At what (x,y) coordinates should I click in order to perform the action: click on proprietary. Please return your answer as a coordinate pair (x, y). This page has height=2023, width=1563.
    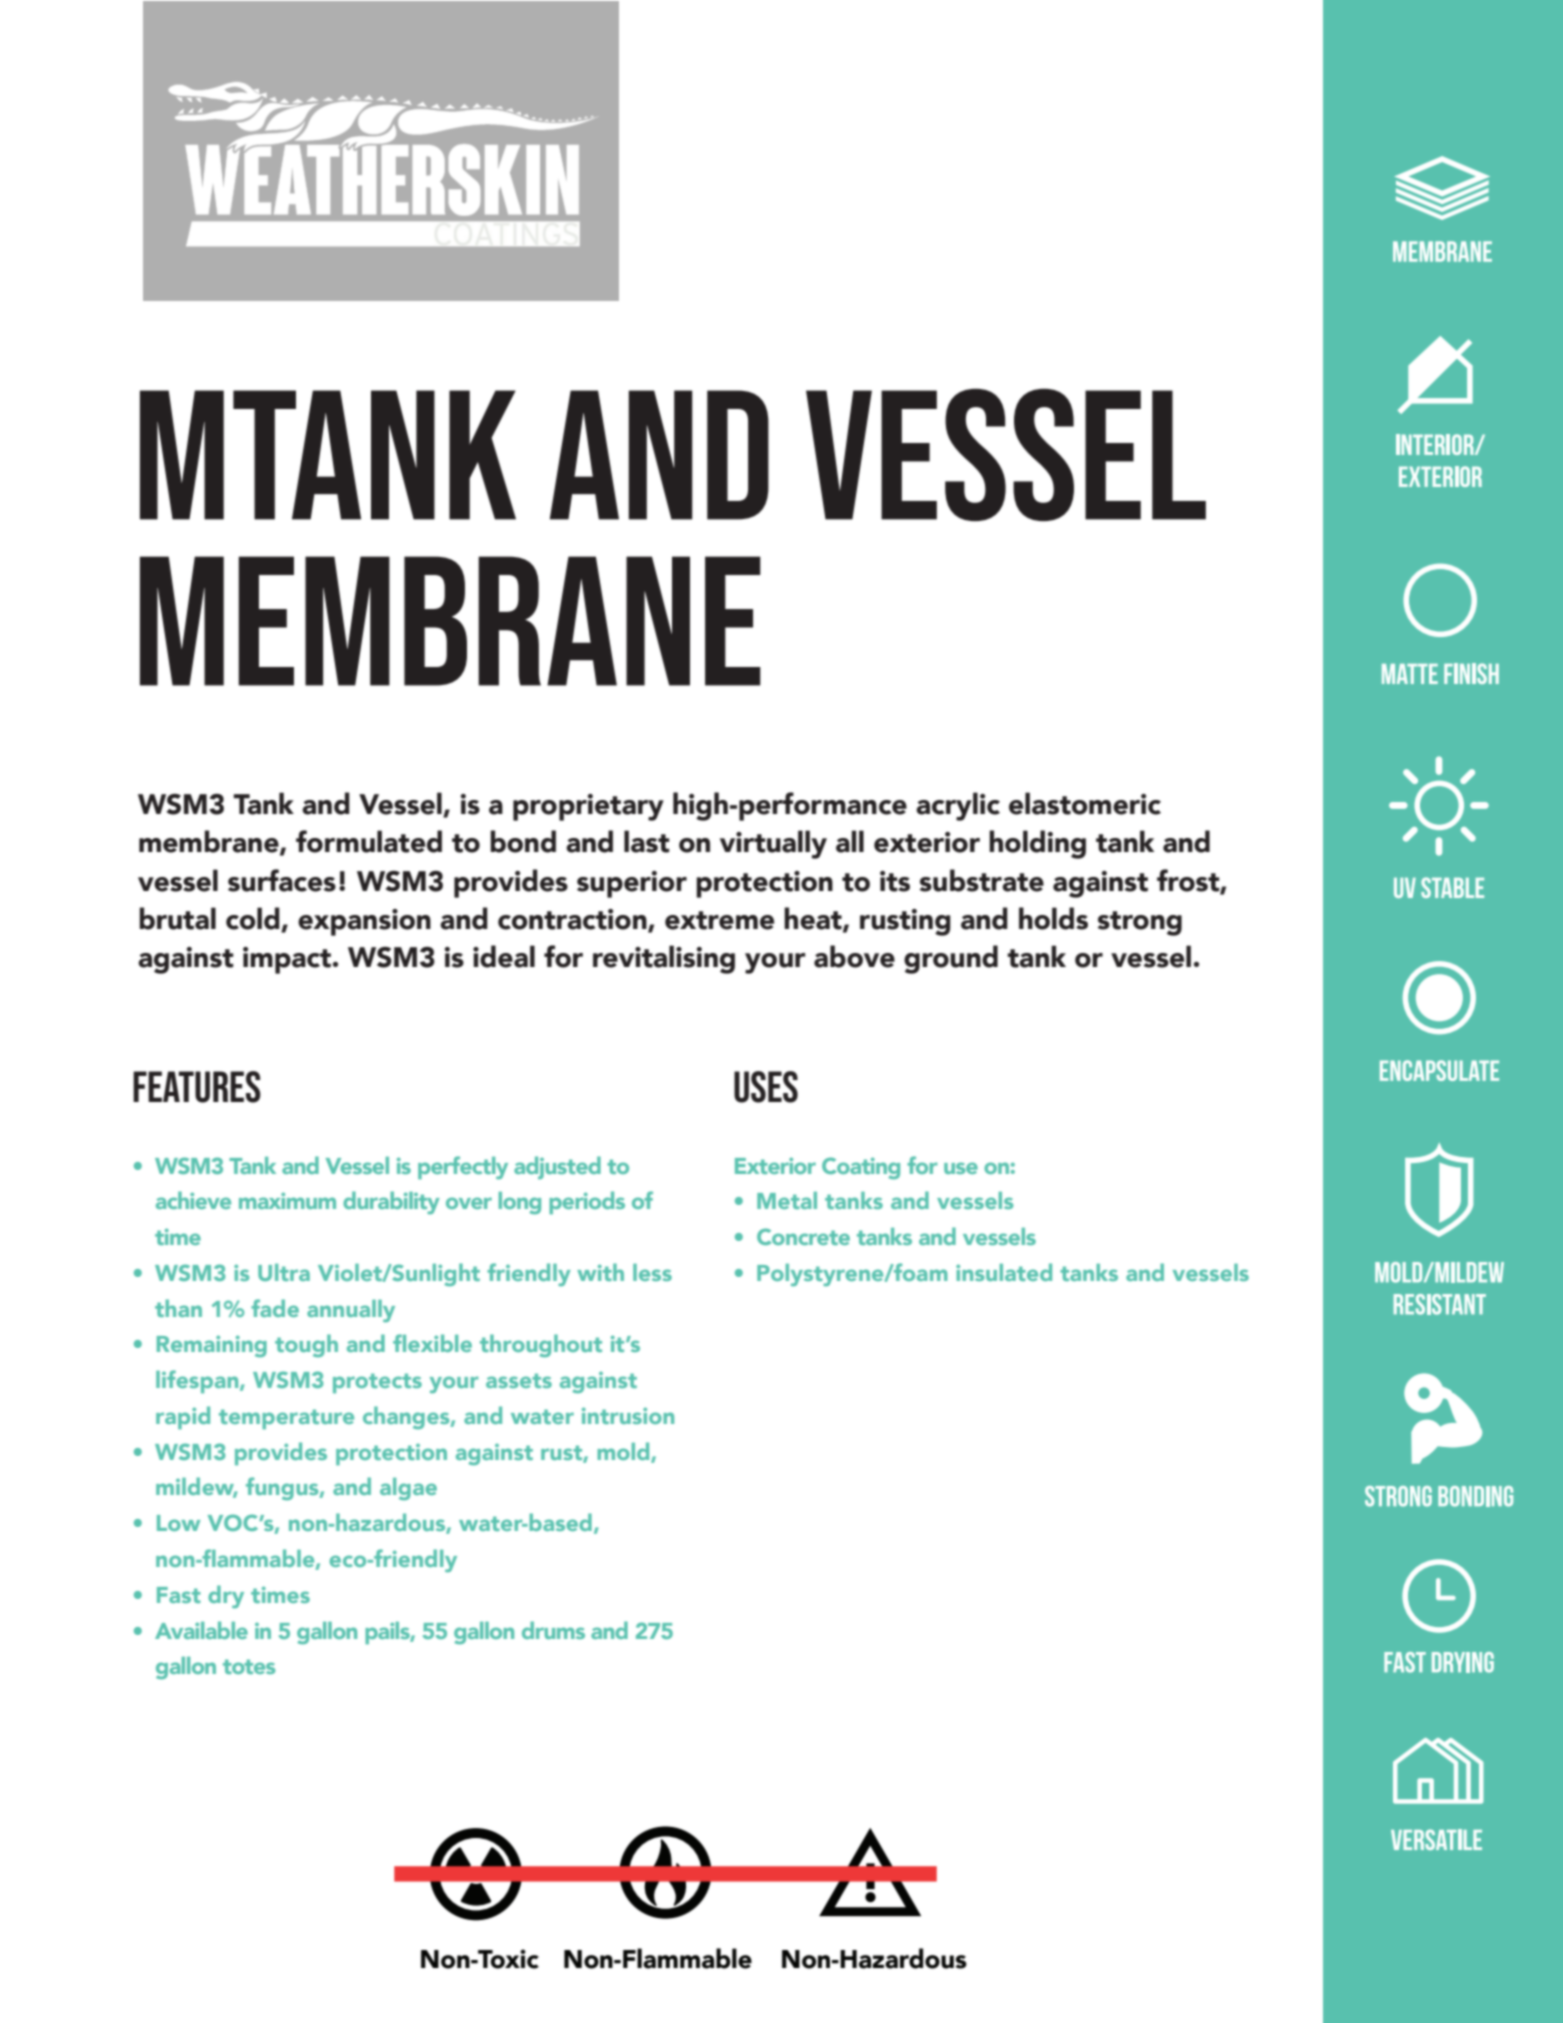
    Looking at the image, I should click on (588, 807).
